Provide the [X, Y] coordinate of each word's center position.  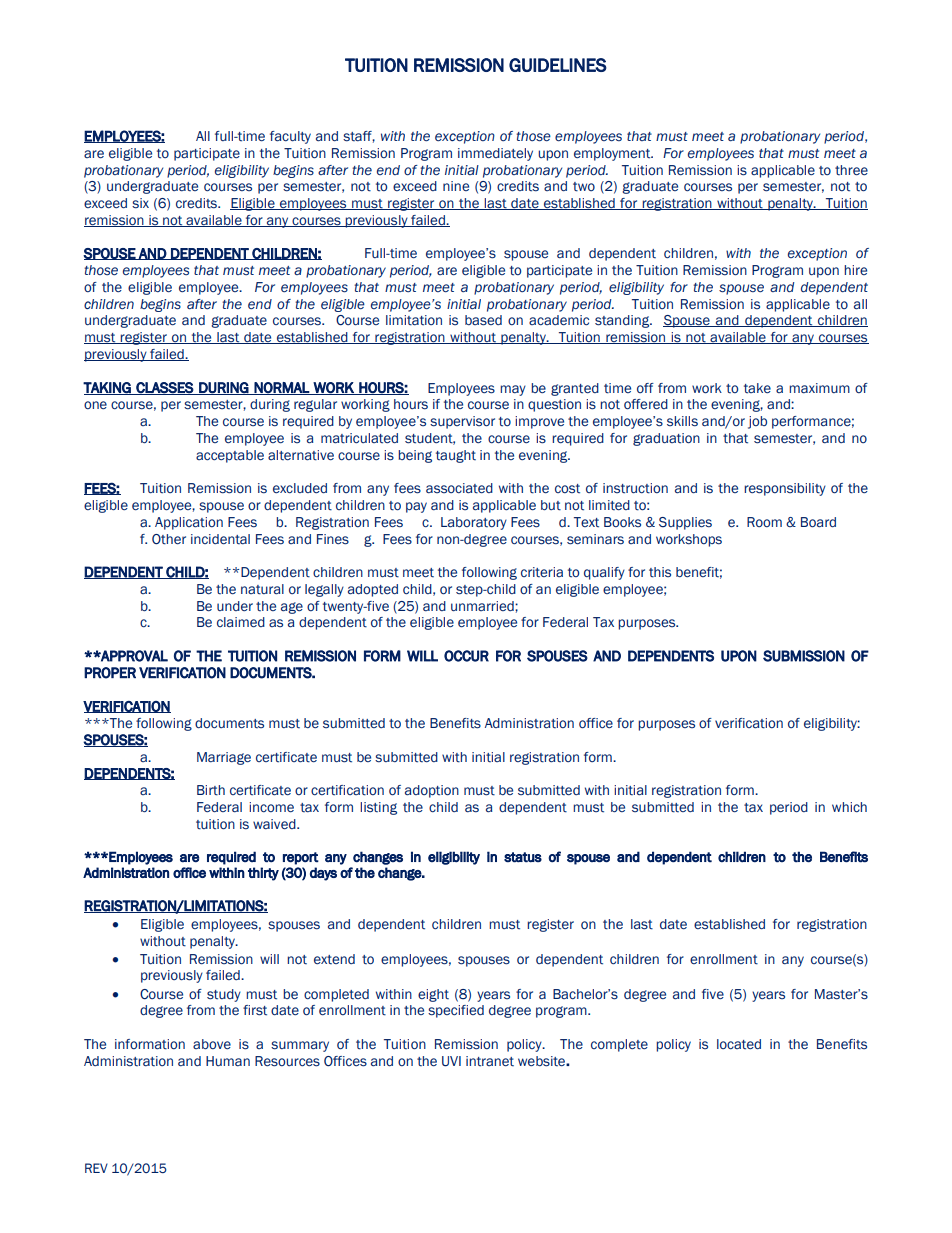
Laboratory [474, 523]
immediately [495, 154]
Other [169, 539]
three [851, 170]
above [212, 1044]
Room [764, 522]
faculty [290, 137]
